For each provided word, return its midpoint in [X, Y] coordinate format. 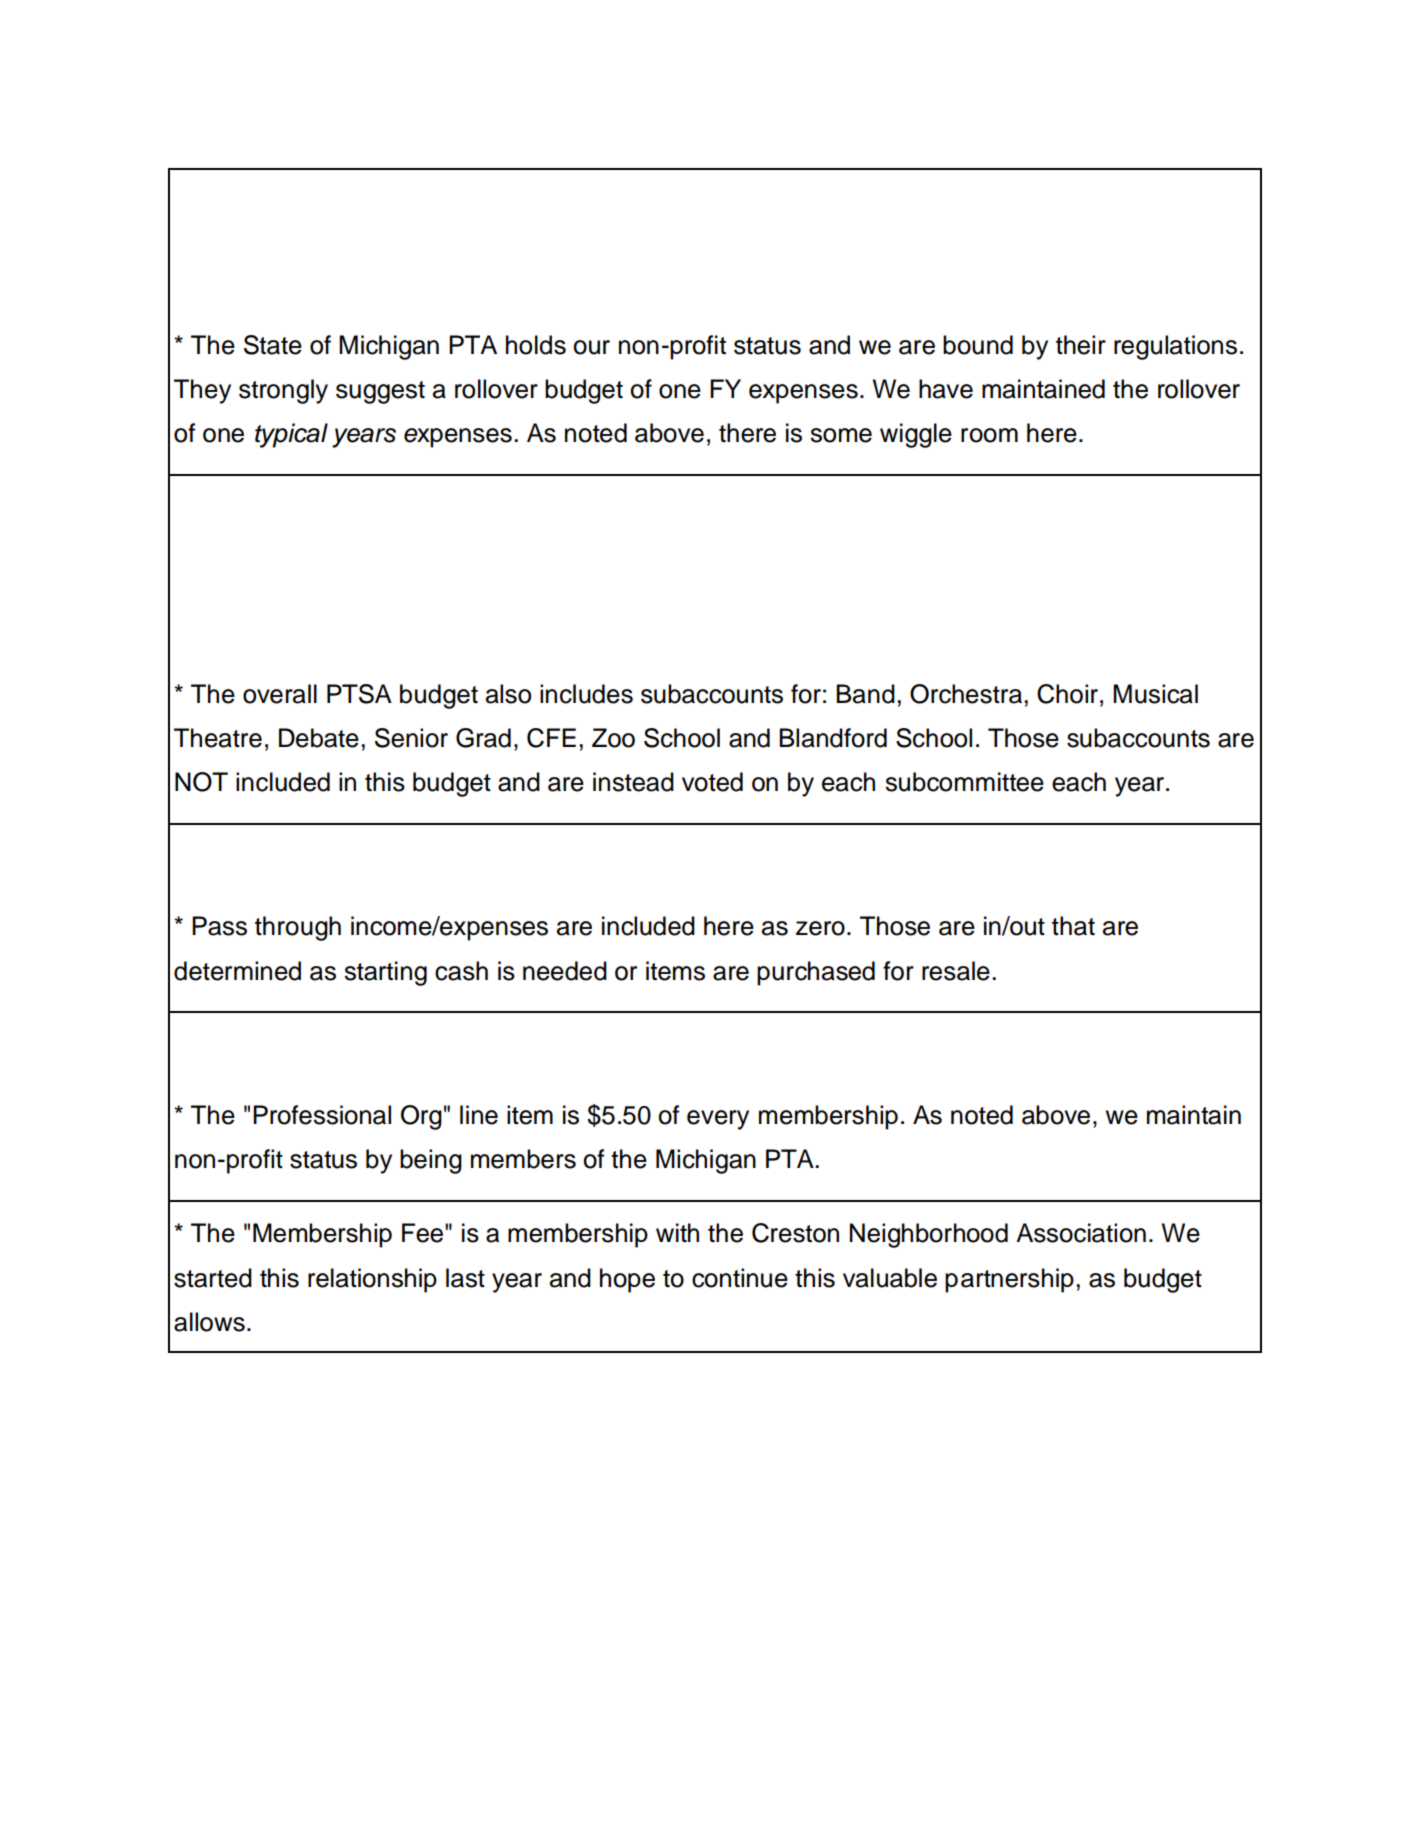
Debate [319, 738]
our [591, 347]
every [718, 1120]
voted [712, 782]
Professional [322, 1115]
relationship [372, 1280]
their [1081, 345]
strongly [283, 391]
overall [280, 694]
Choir [1067, 694]
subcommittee [964, 782]
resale [956, 971]
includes [586, 694]
